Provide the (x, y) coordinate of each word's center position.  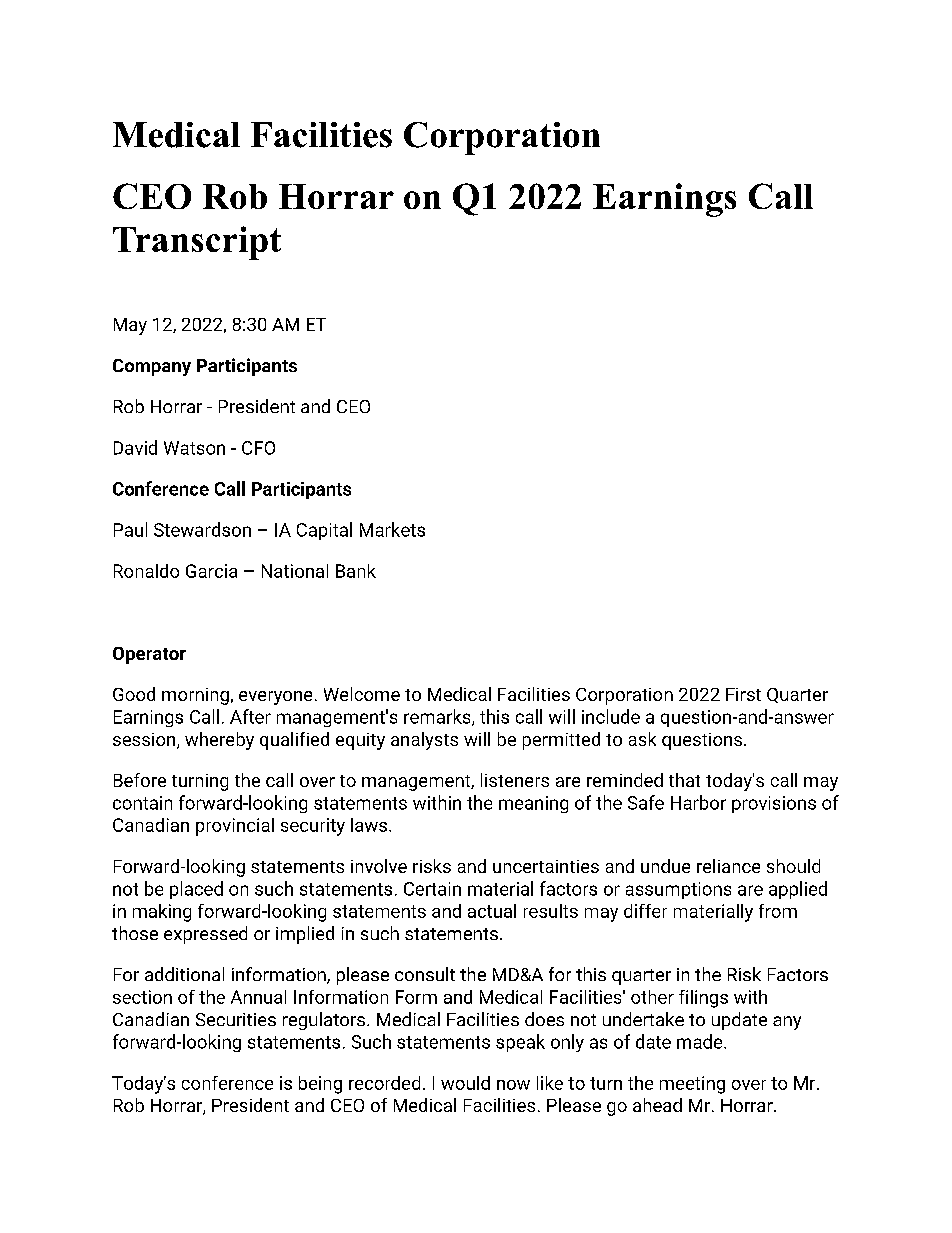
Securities (236, 1019)
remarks (438, 717)
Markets (392, 529)
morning (195, 696)
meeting (692, 1085)
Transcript (197, 243)
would (465, 1083)
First (743, 694)
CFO (258, 448)
